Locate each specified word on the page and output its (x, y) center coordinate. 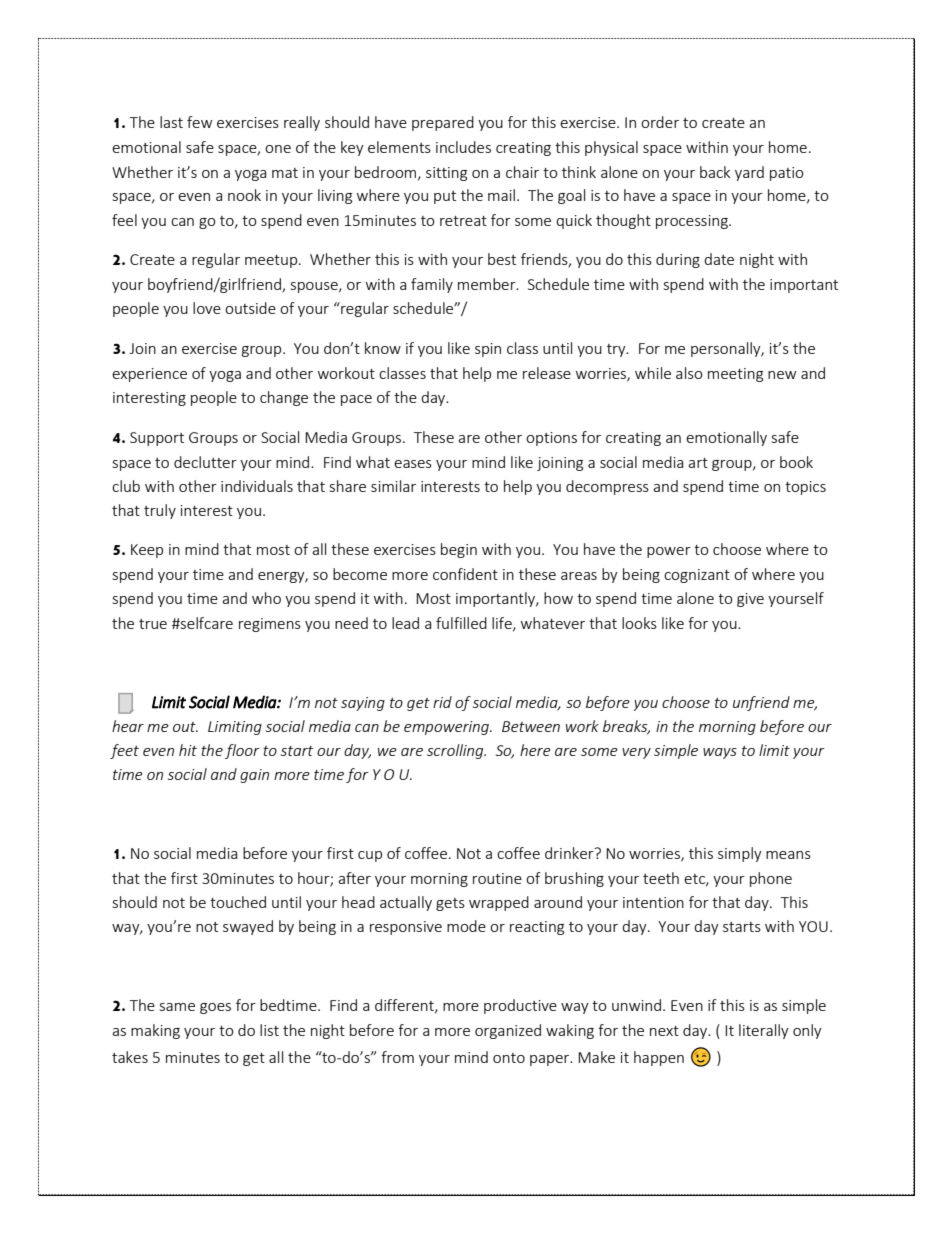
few (199, 122)
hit (188, 750)
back (715, 172)
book (796, 462)
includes (463, 147)
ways (720, 753)
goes (215, 1008)
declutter (205, 462)
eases (413, 464)
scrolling (456, 751)
